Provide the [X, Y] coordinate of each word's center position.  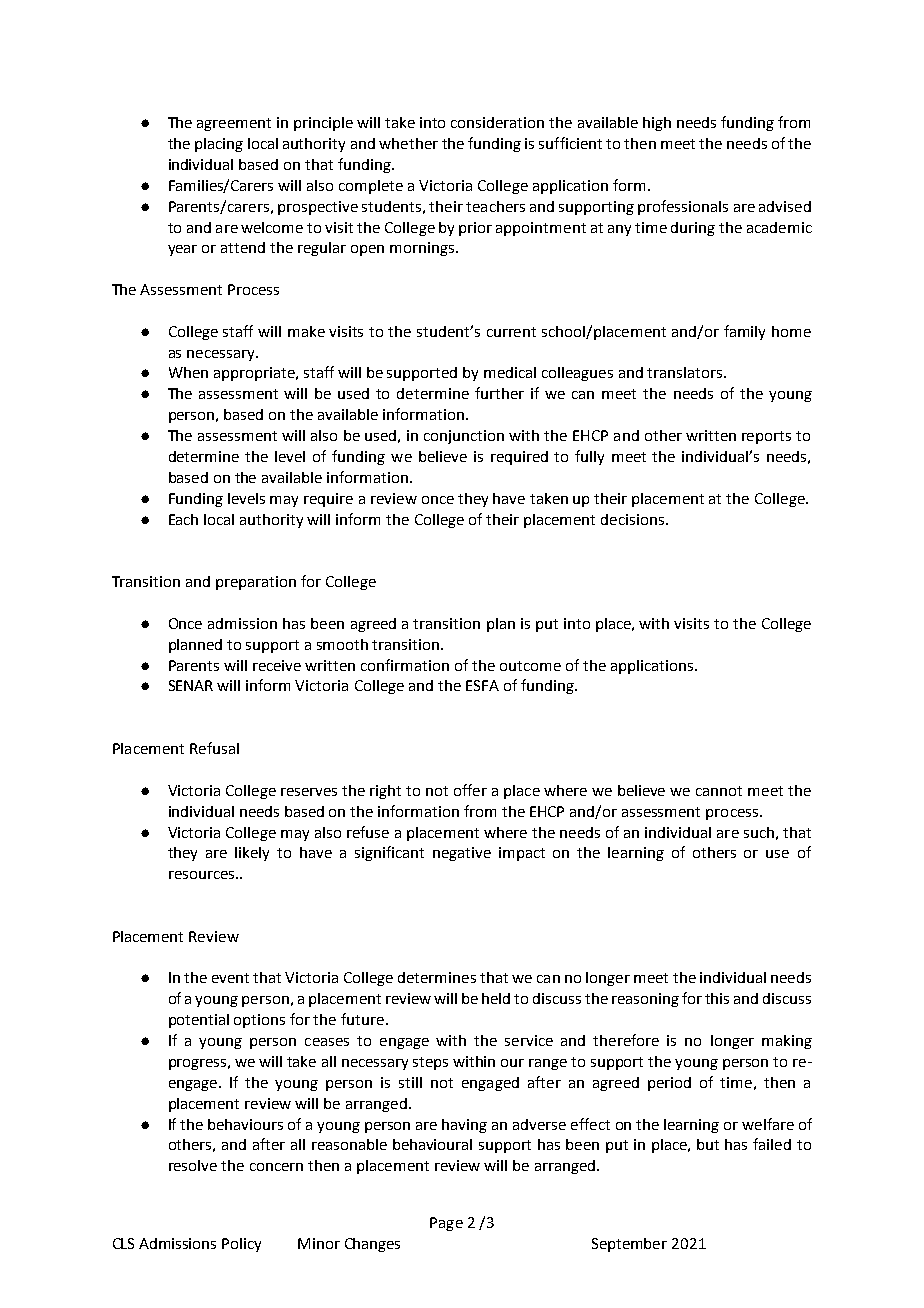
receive [277, 665]
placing [219, 145]
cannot [719, 791]
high [657, 124]
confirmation [405, 665]
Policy [241, 1245]
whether [408, 143]
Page [446, 1224]
